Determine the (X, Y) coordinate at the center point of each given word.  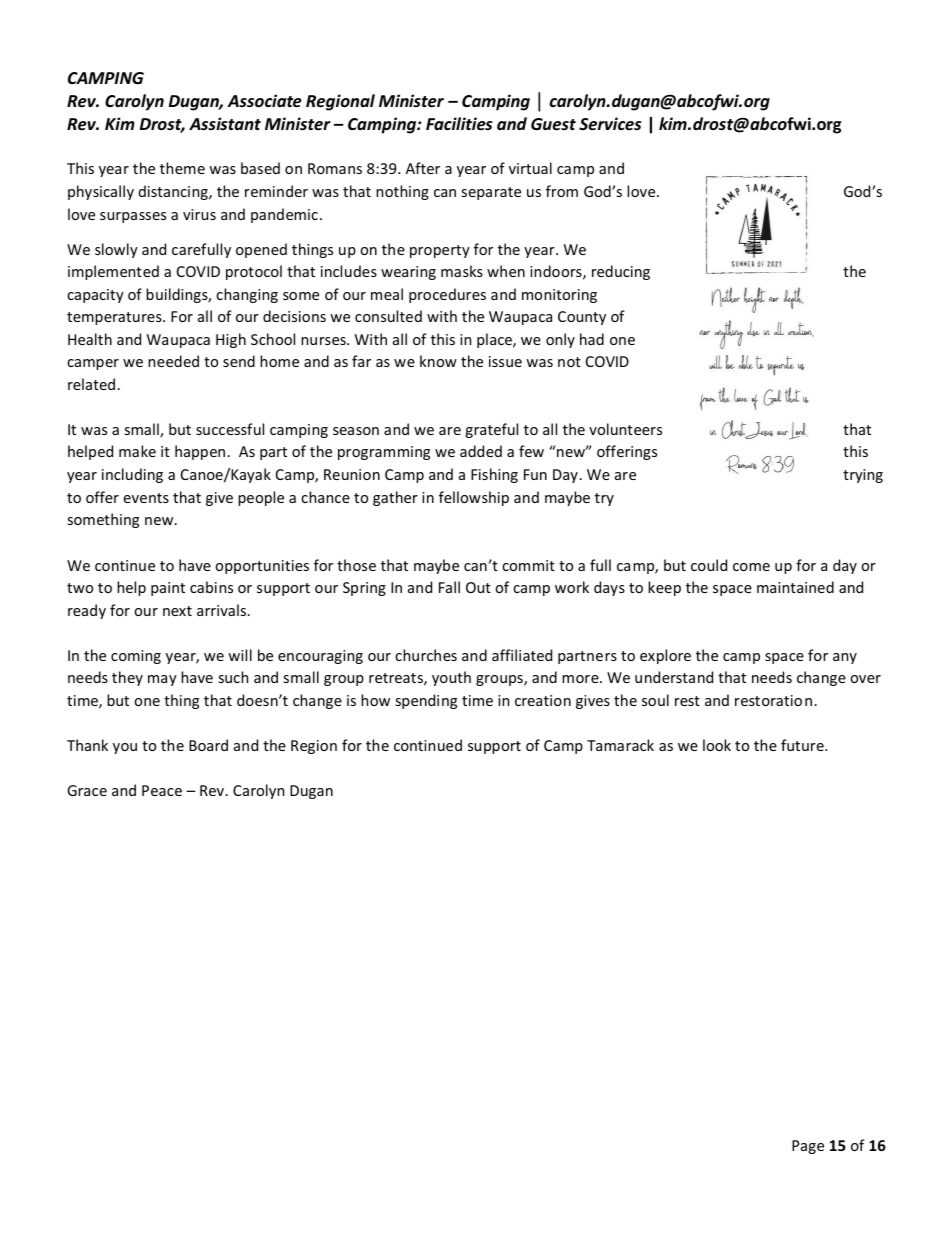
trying (863, 476)
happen (200, 452)
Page (808, 1147)
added (481, 451)
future (803, 745)
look (717, 745)
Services (610, 124)
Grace (87, 790)
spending (426, 701)
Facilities (459, 124)
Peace (162, 790)
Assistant (225, 124)
